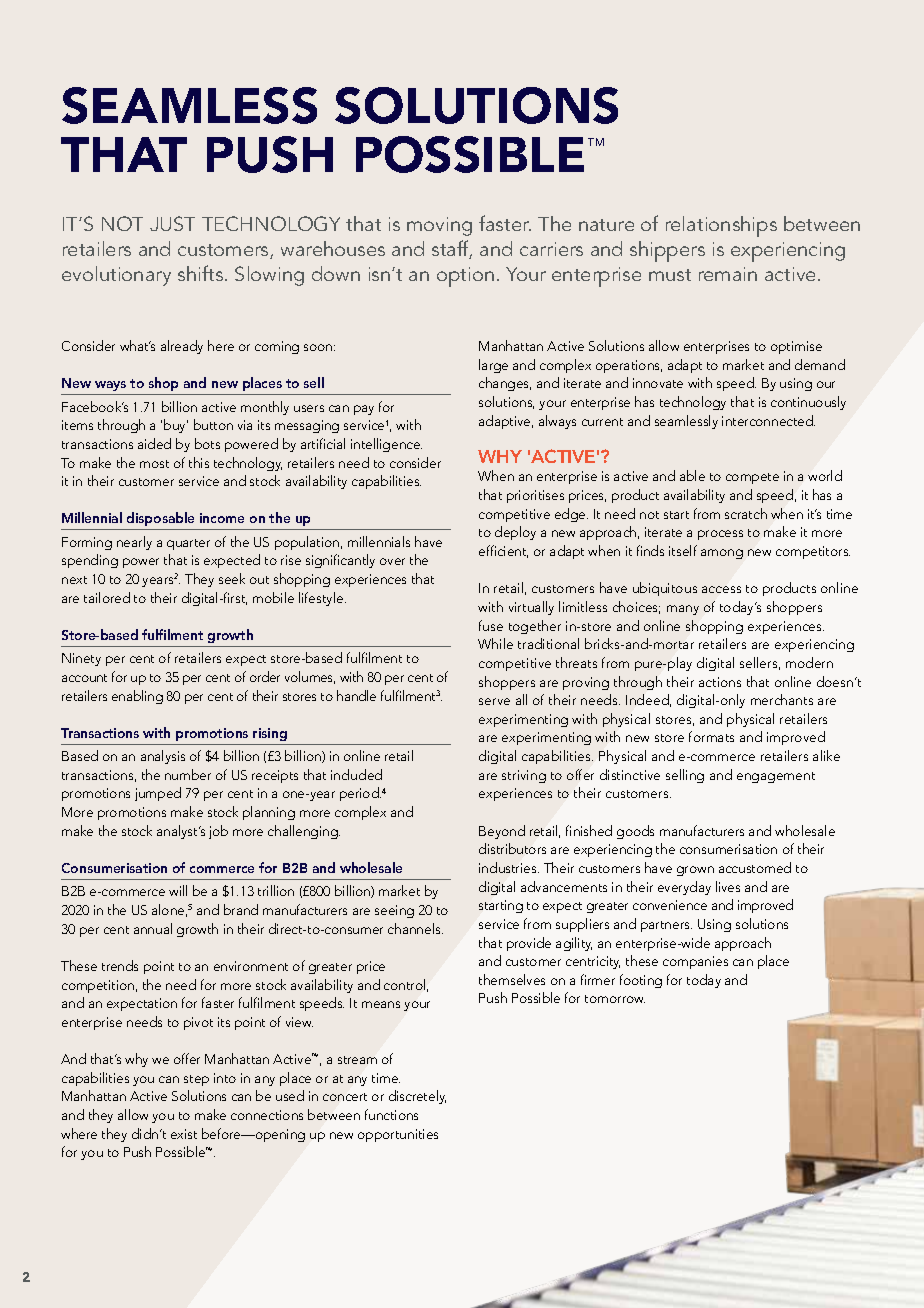 The width and height of the screenshot is (924, 1308). Describe the element at coordinates (782, 699) in the screenshot. I see `merchants` at that location.
